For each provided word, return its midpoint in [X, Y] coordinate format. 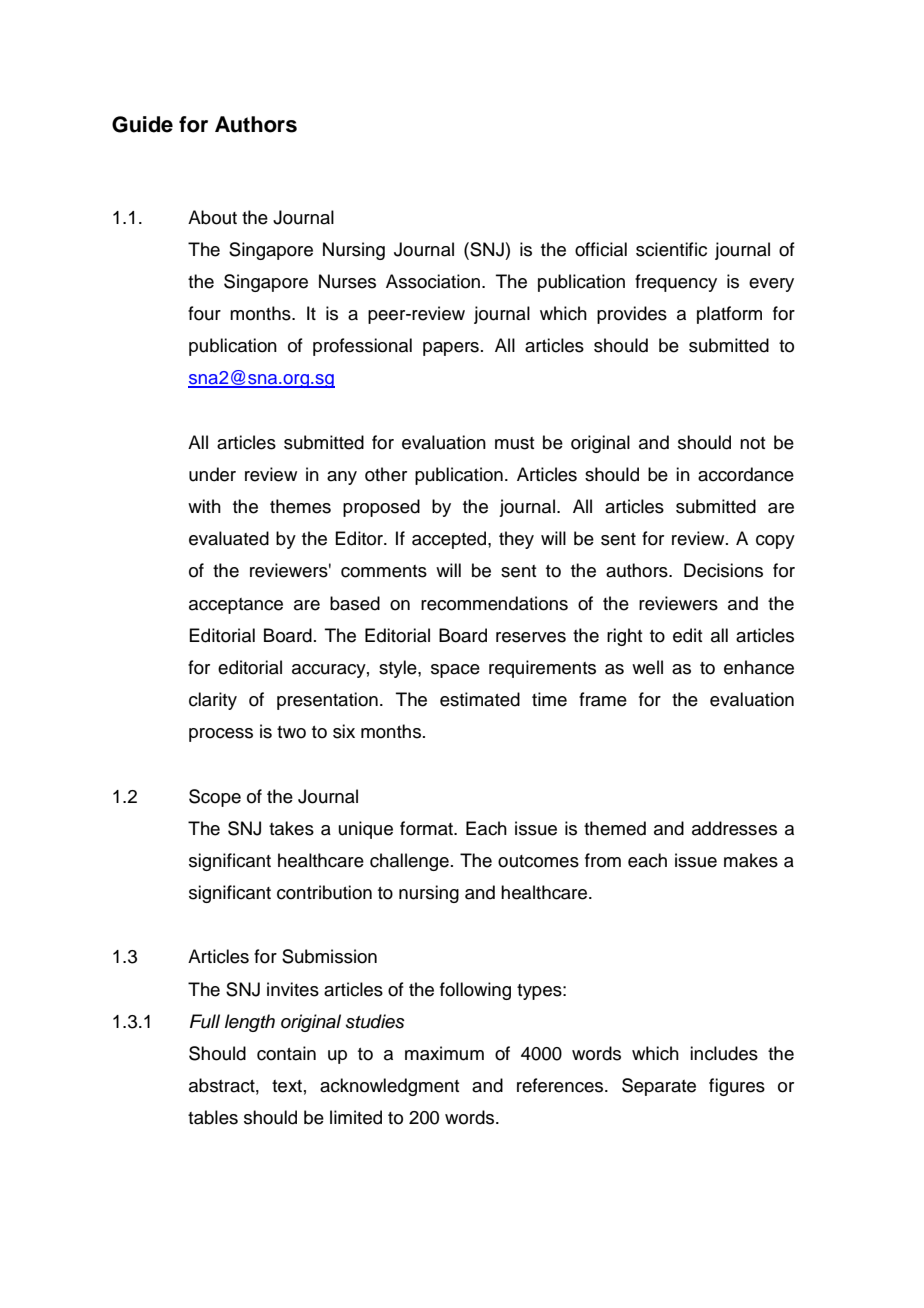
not [752, 443]
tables [213, 1117]
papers [451, 349]
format [427, 828]
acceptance [236, 606]
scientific [671, 249]
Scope [215, 798]
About [212, 217]
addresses [734, 828]
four [204, 313]
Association [433, 281]
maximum [444, 1053]
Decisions [723, 570]
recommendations [494, 603]
